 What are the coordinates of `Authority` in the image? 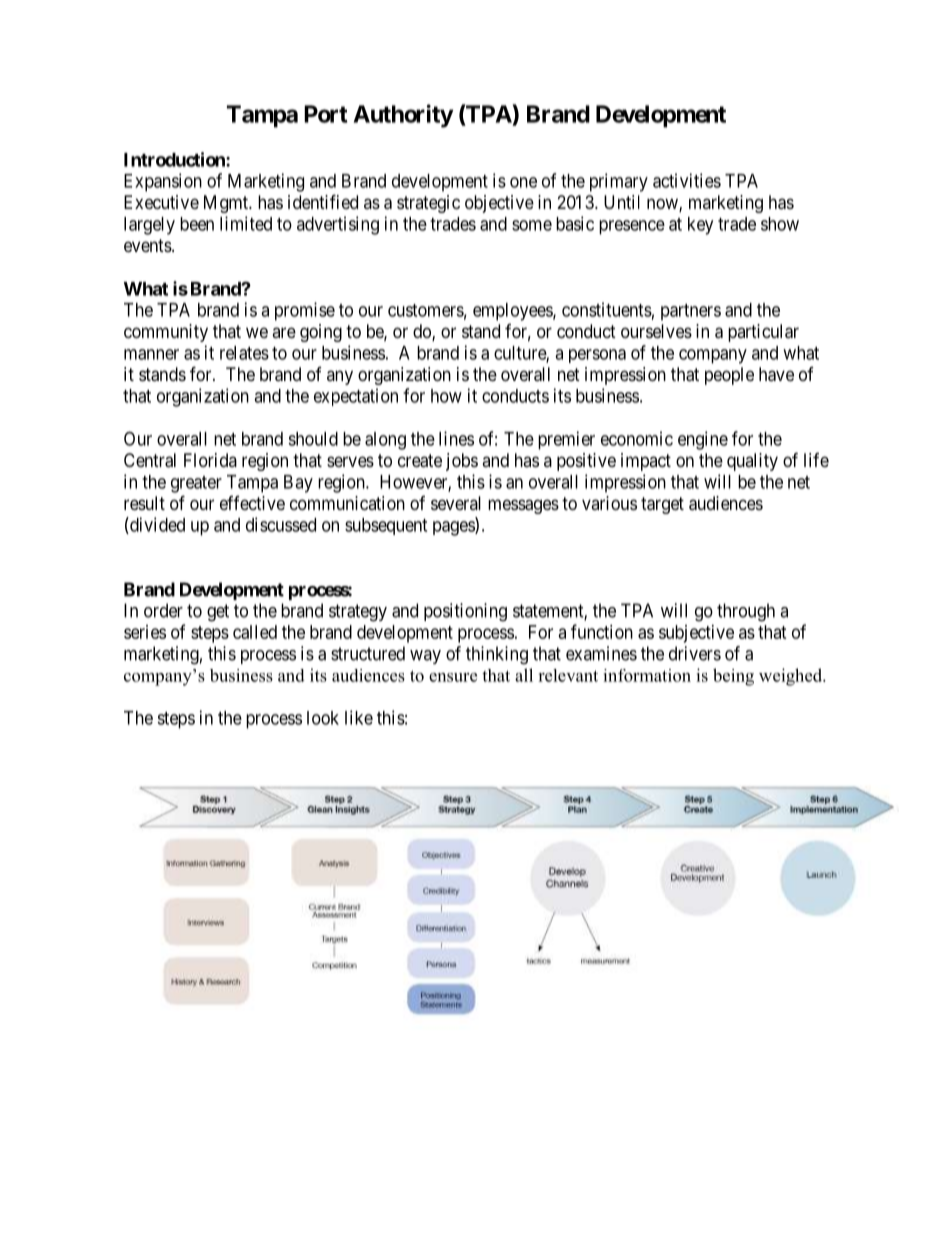 It's located at (403, 116).
